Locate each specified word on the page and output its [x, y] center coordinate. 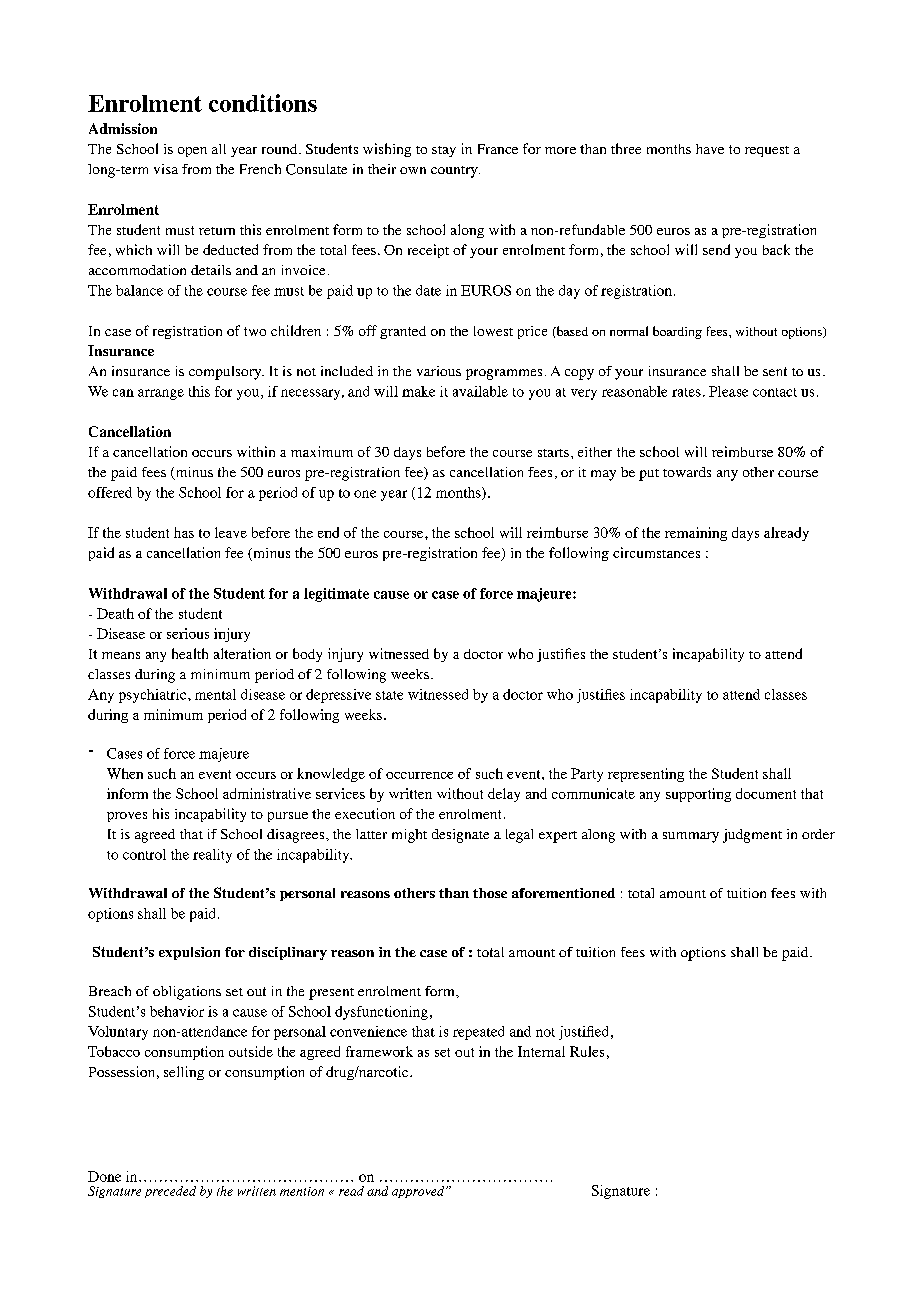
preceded [170, 1192]
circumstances [656, 552]
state [389, 695]
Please [728, 391]
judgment [752, 836]
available [480, 391]
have [710, 149]
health [190, 653]
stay [444, 151]
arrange [161, 394]
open [192, 152]
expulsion [189, 953]
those [490, 893]
